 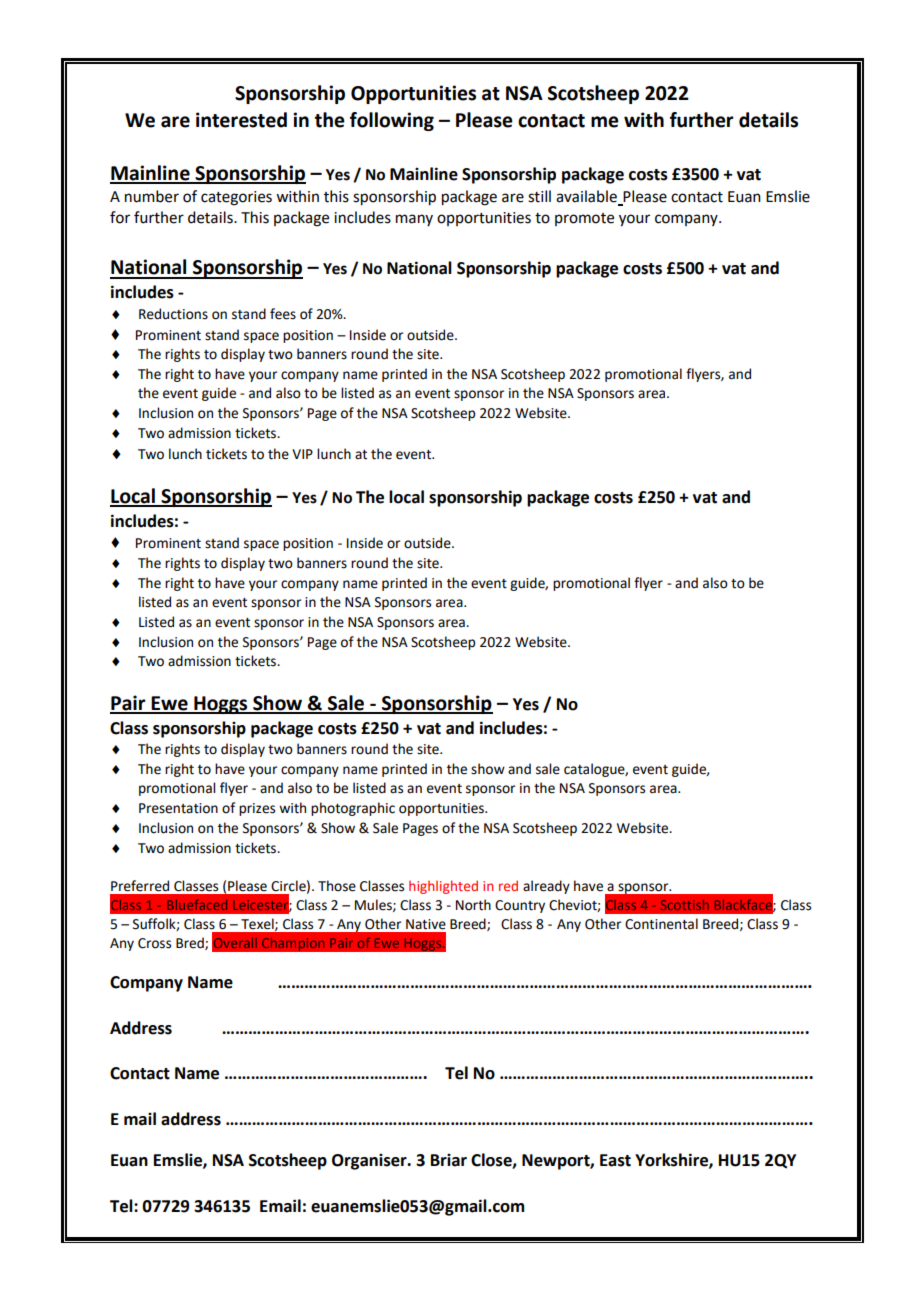 What do you see at coordinates (584, 219) in the screenshot?
I see `promote` at bounding box center [584, 219].
